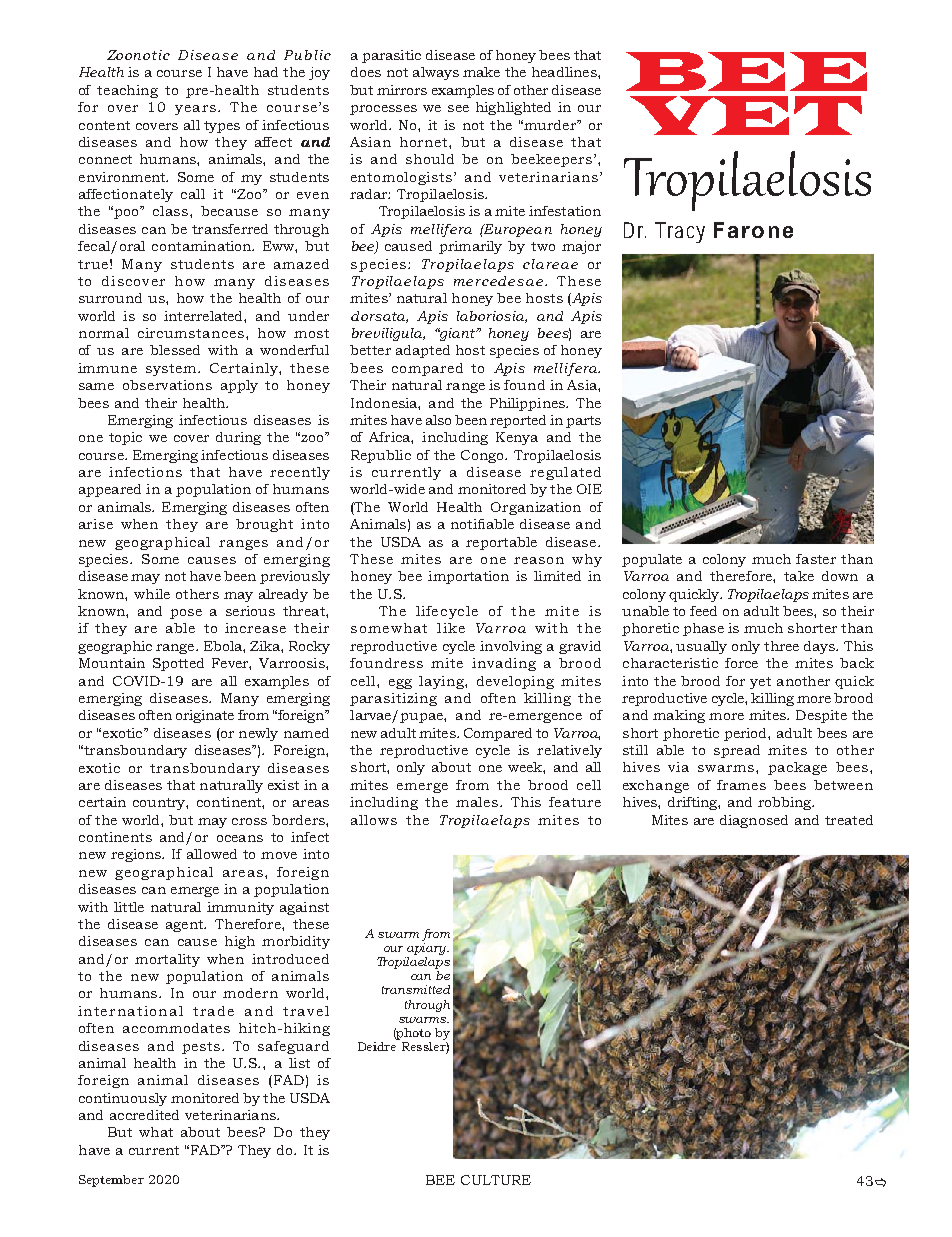 The image size is (952, 1237). I want to click on headlines, so click(565, 72).
